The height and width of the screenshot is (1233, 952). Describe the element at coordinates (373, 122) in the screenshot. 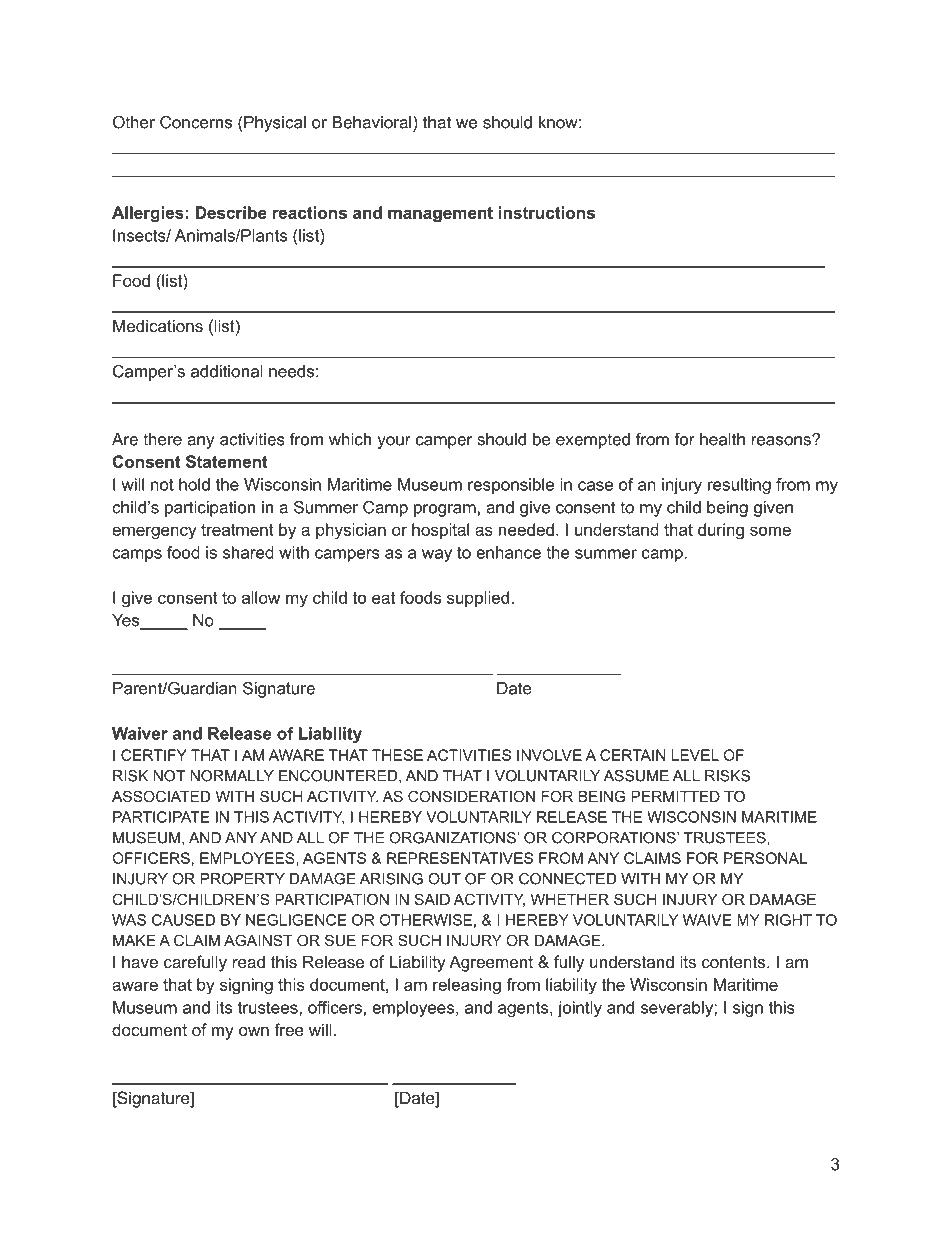

I see `Behavioral` at that location.
